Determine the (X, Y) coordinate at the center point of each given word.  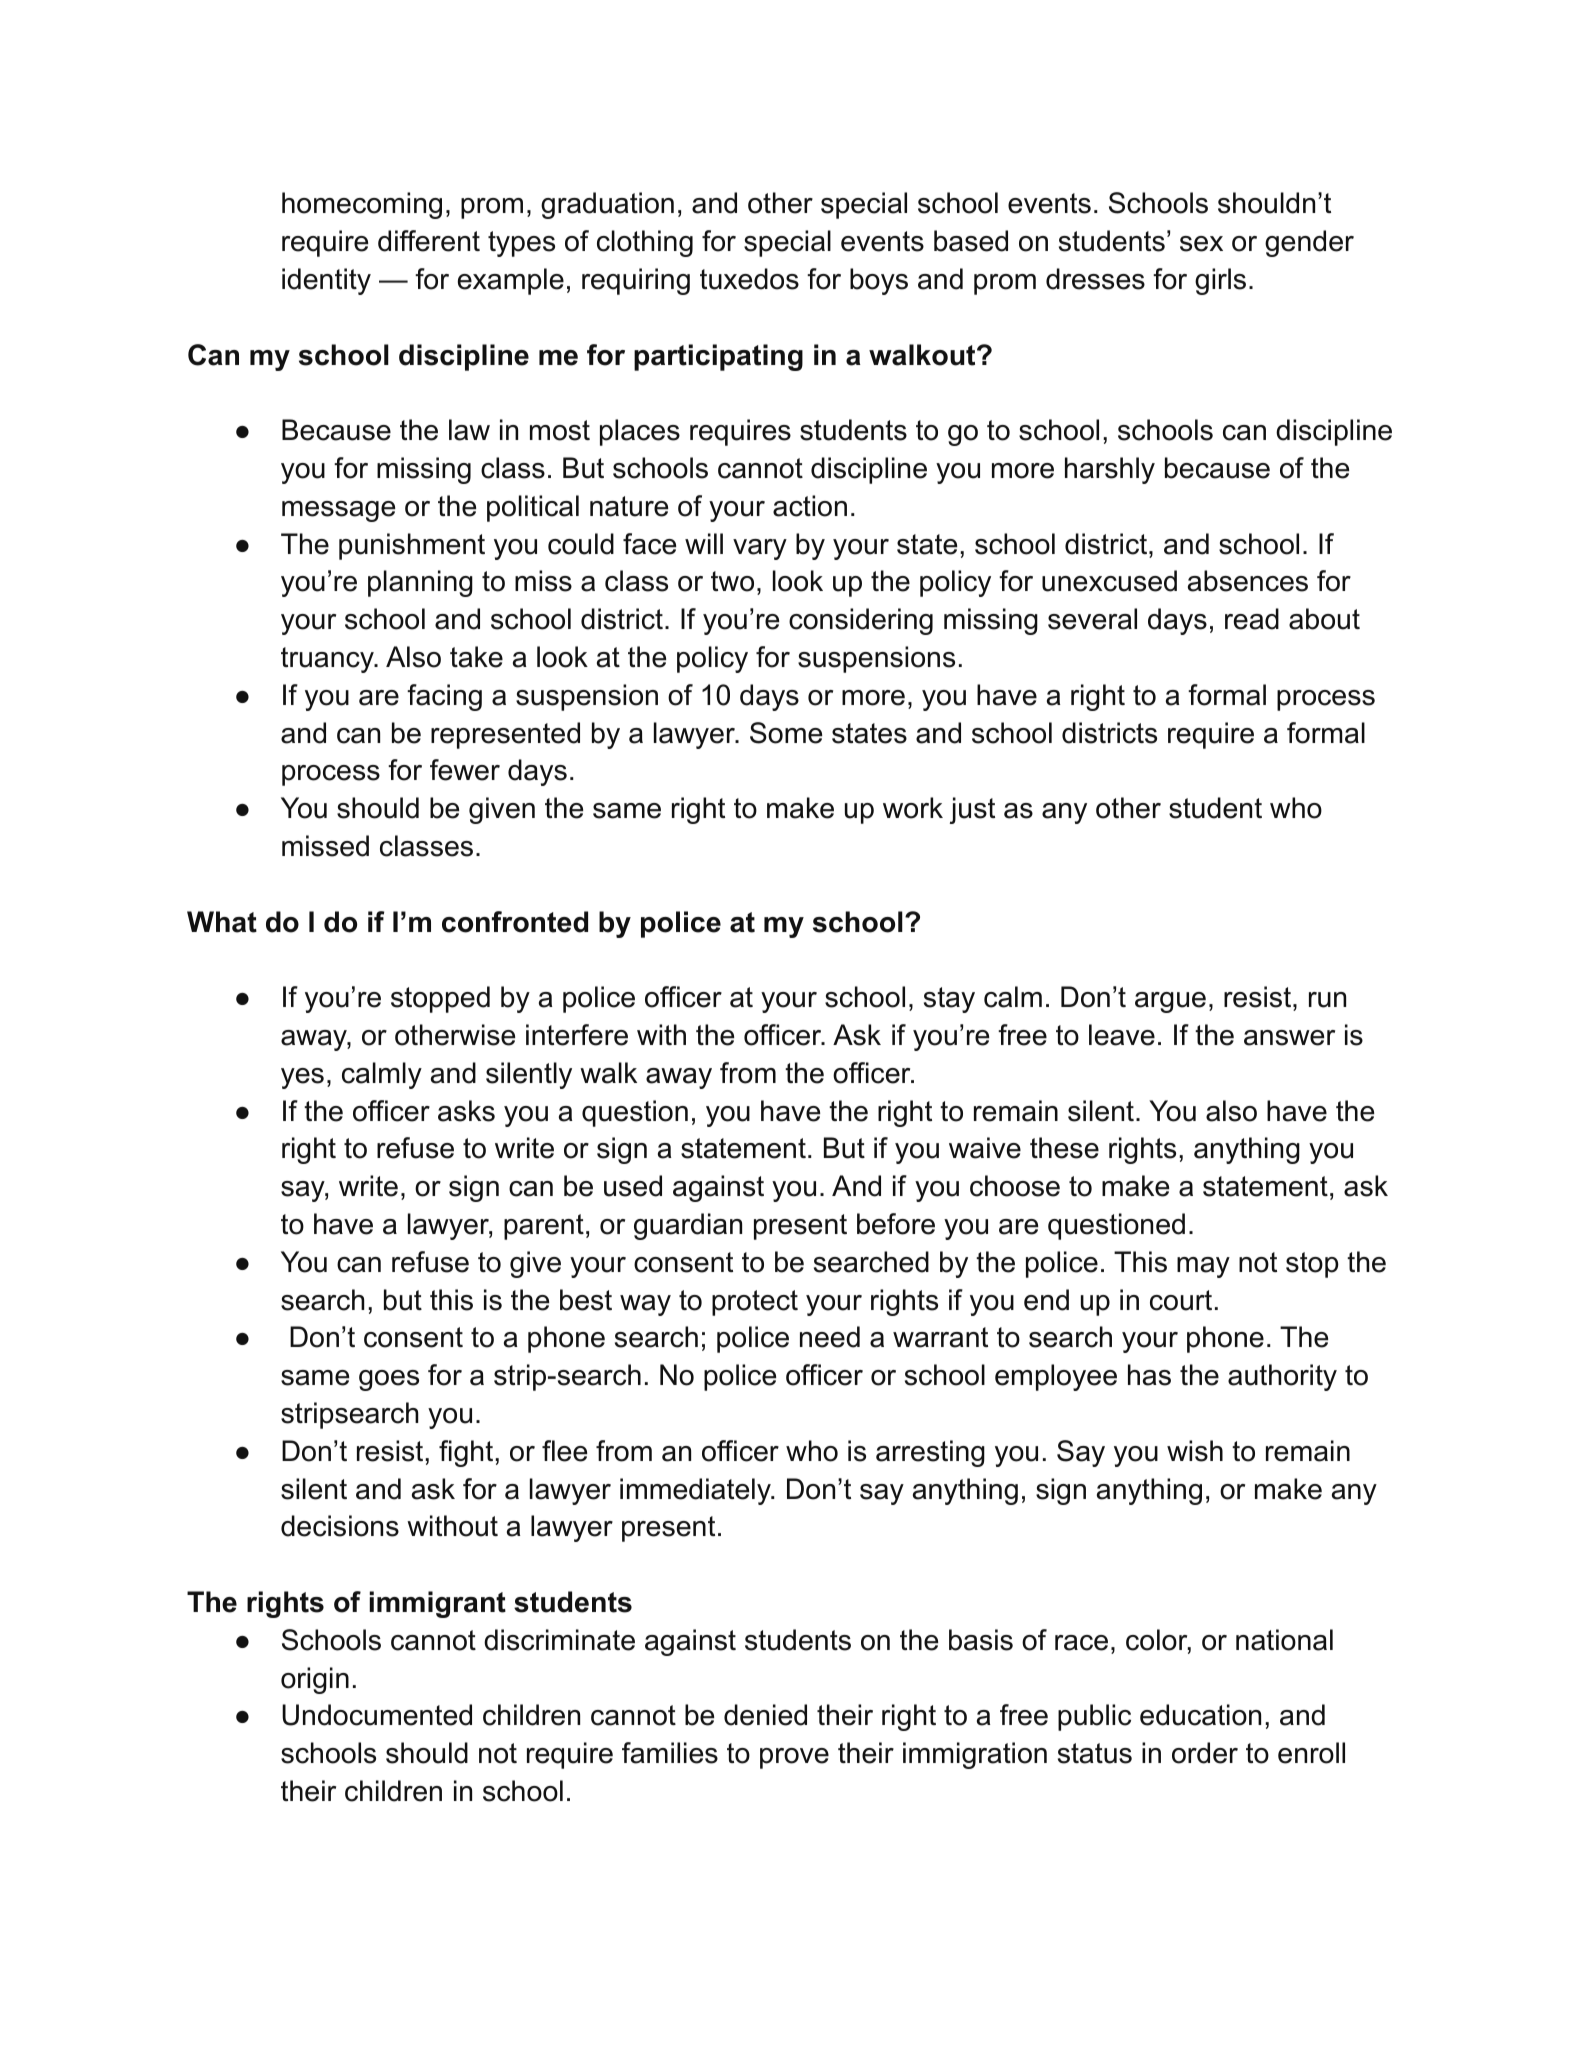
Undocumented (377, 1715)
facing (444, 697)
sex (1201, 244)
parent (544, 1227)
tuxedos (749, 279)
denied (765, 1715)
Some (786, 733)
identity (326, 281)
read (1252, 619)
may (1203, 1267)
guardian (688, 1226)
